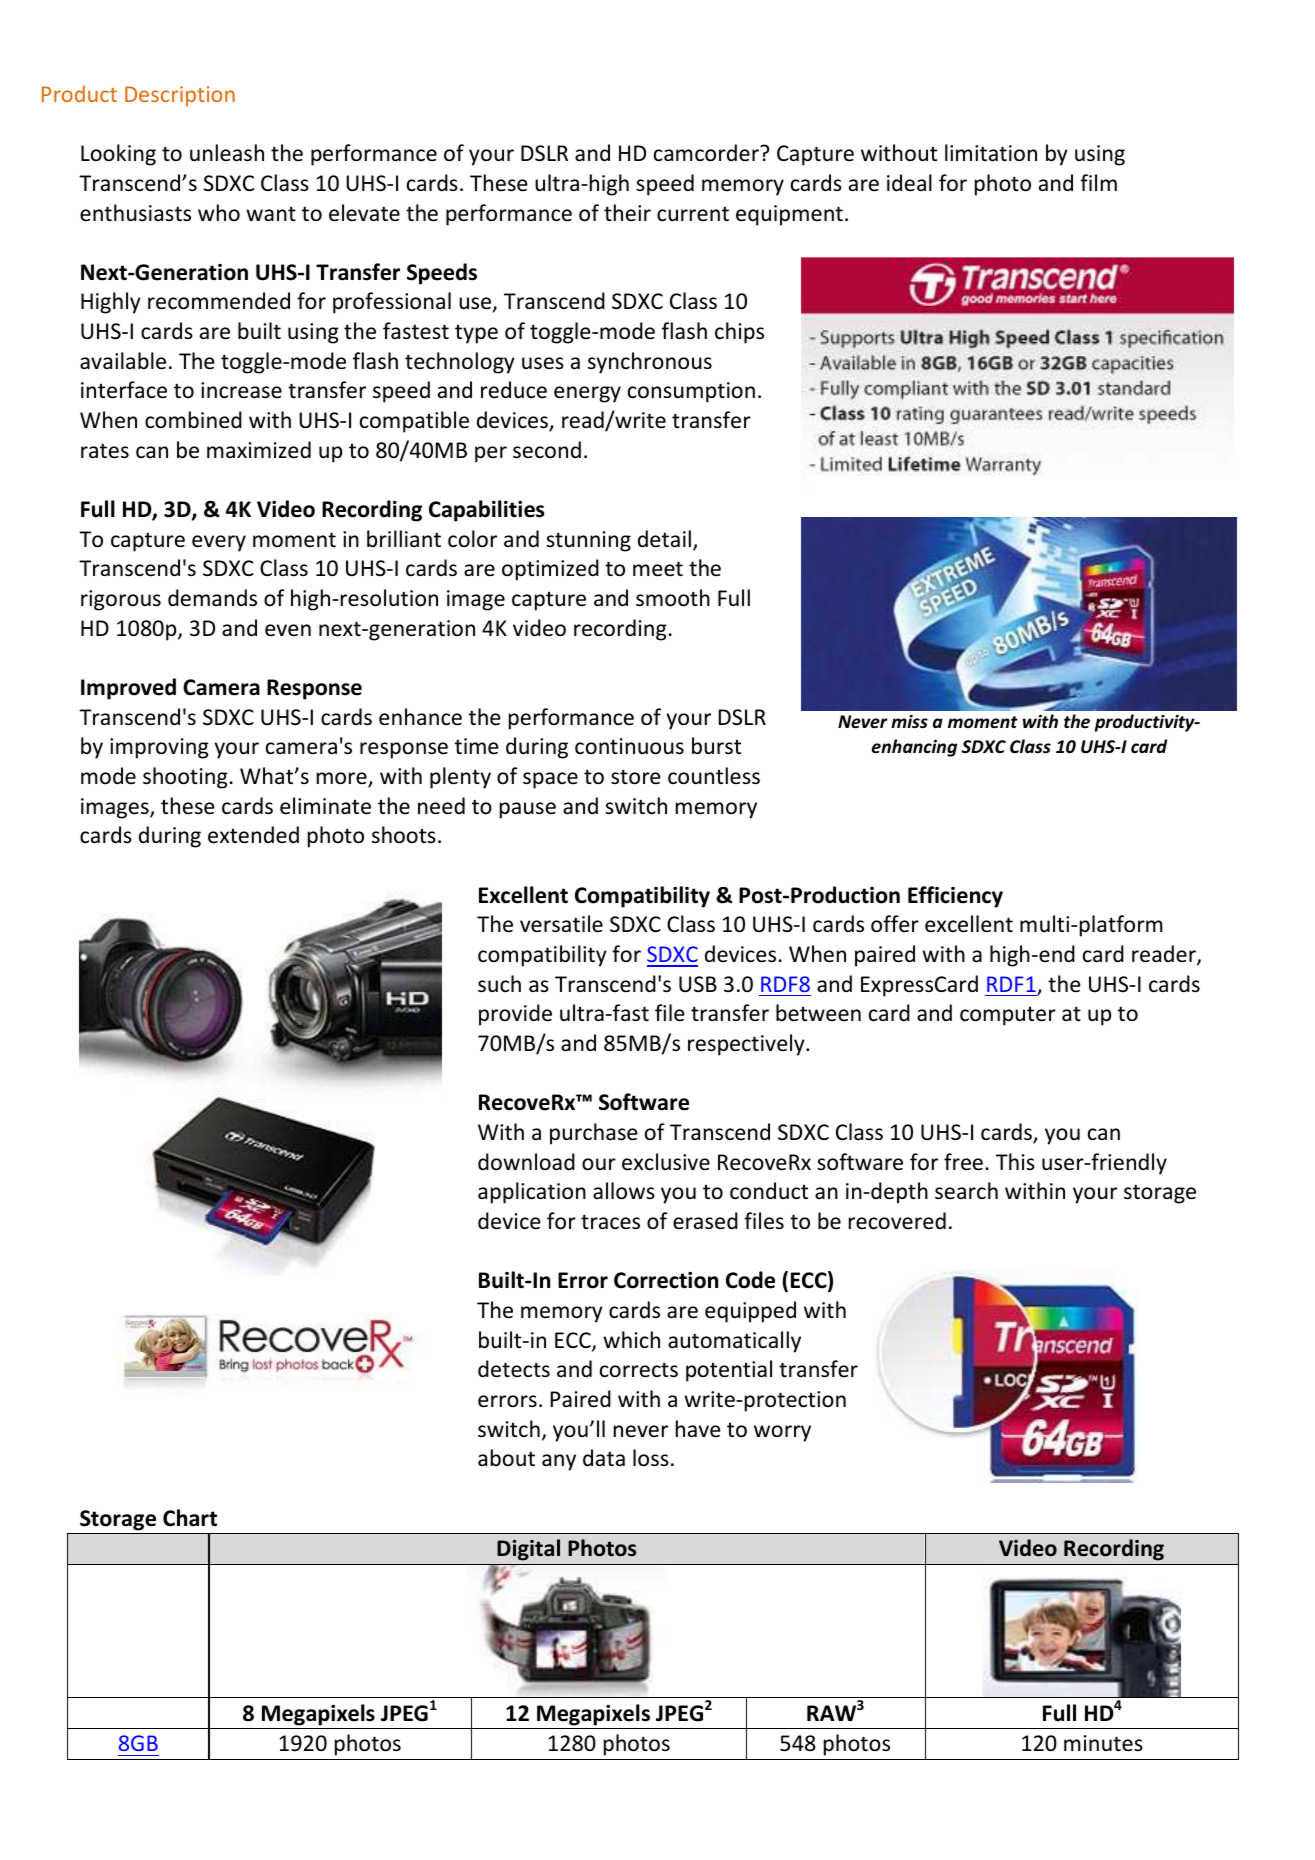  I want to click on any, so click(559, 1462).
